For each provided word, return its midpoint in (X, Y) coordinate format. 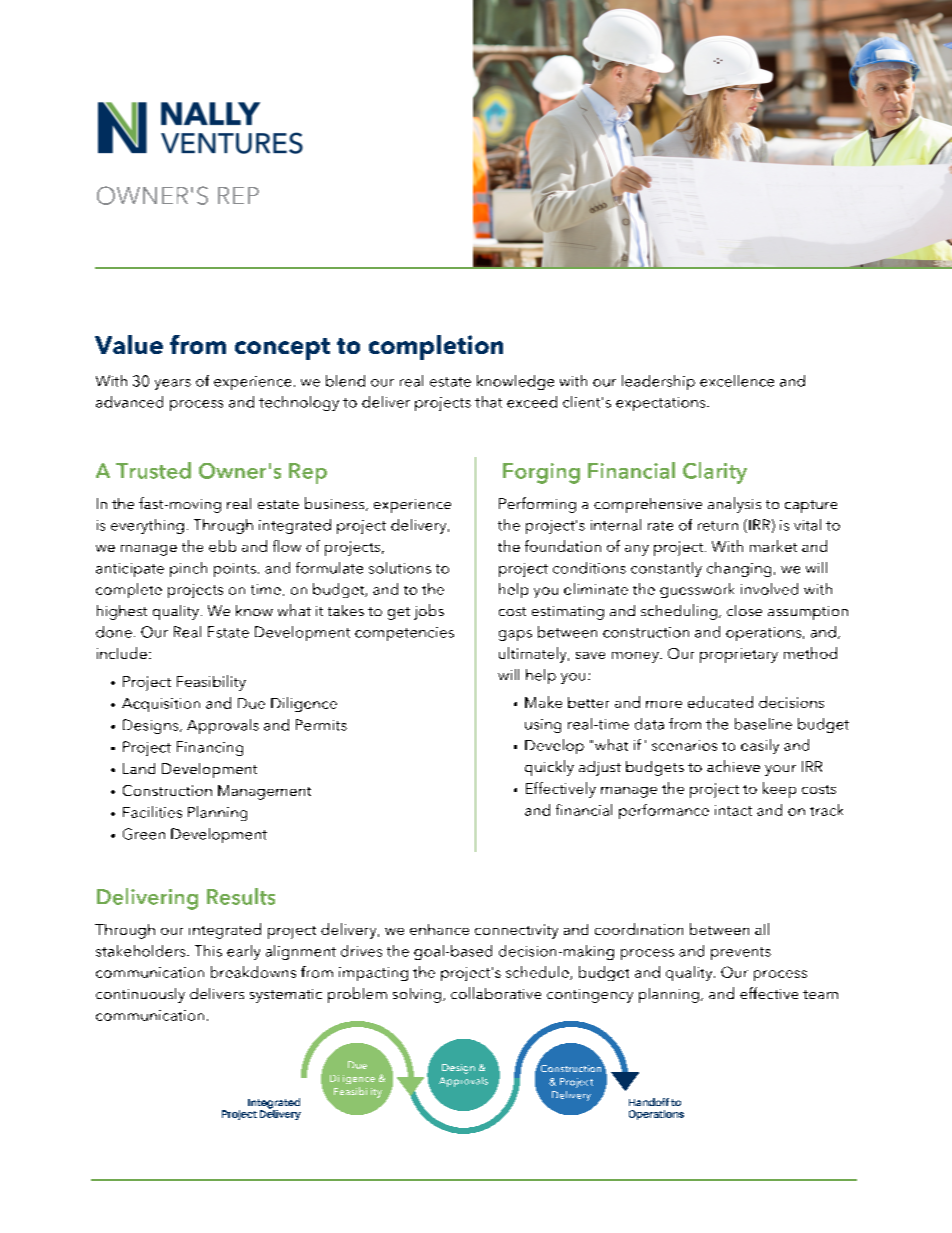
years (173, 384)
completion (436, 347)
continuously (140, 995)
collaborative (496, 993)
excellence (737, 381)
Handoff (649, 1102)
